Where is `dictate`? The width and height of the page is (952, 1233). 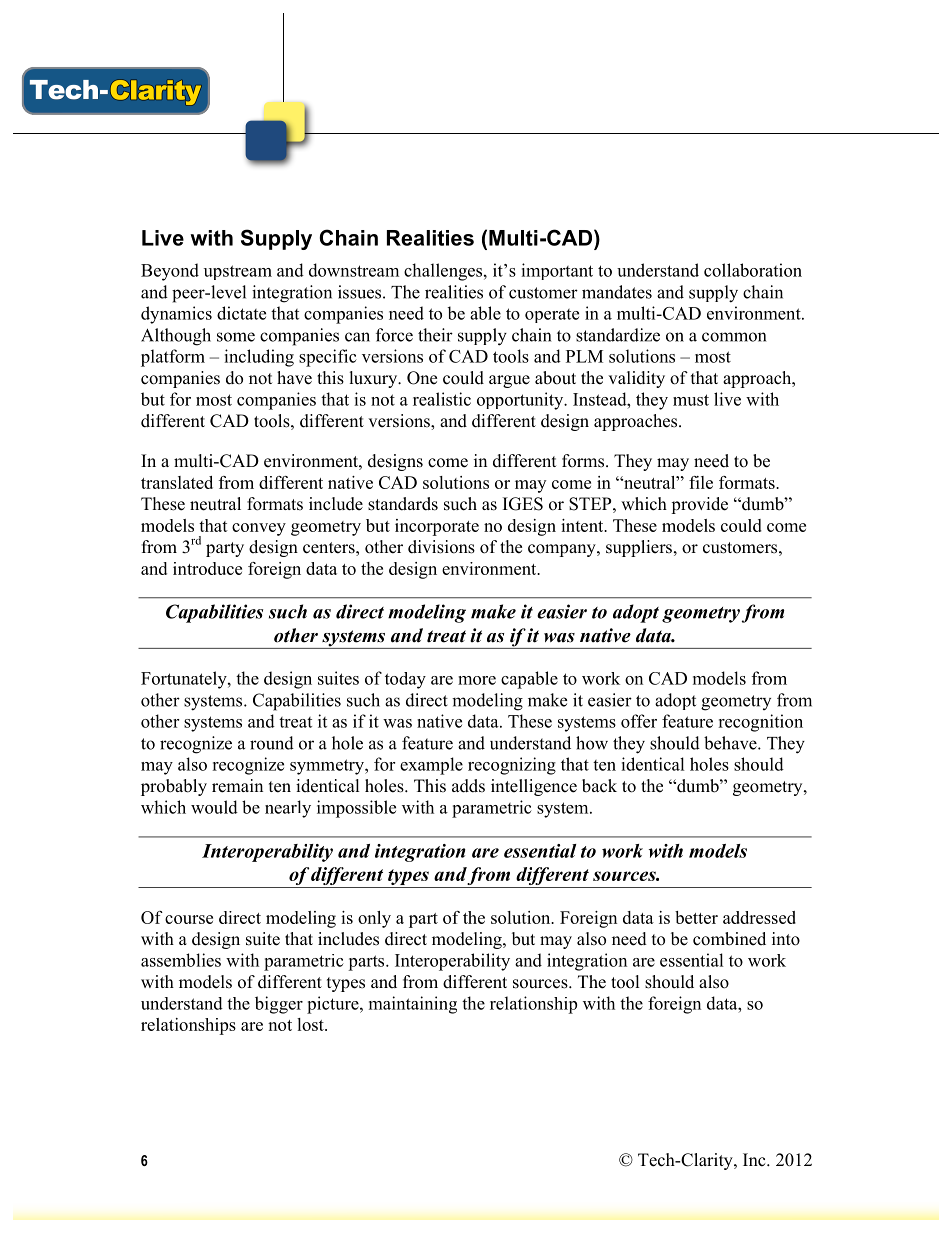
dictate is located at coordinates (241, 313).
